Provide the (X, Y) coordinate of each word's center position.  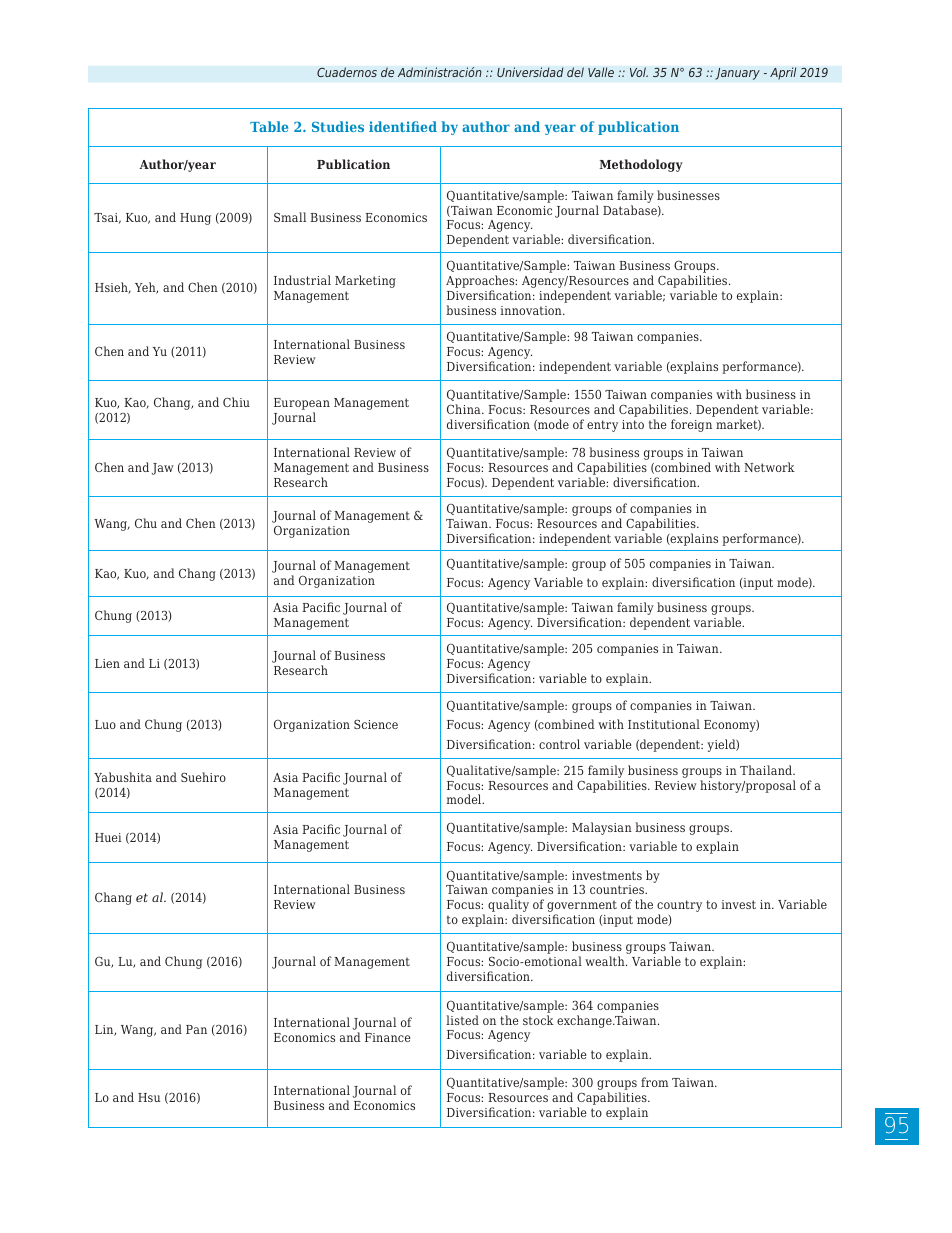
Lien (107, 663)
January (737, 74)
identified (403, 126)
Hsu (149, 1097)
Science (376, 724)
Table (269, 126)
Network (769, 467)
